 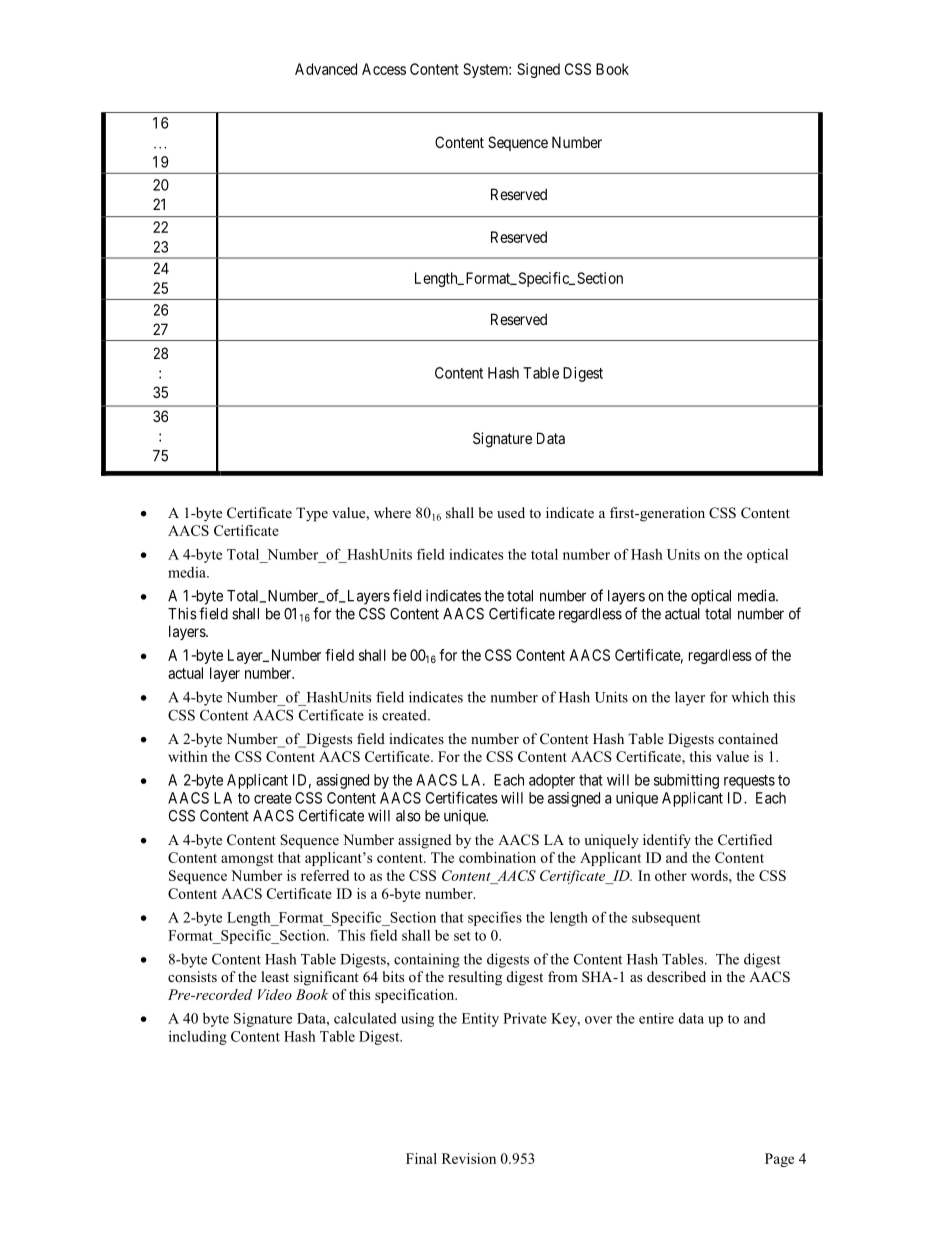 What do you see at coordinates (750, 697) in the document?
I see `which` at bounding box center [750, 697].
